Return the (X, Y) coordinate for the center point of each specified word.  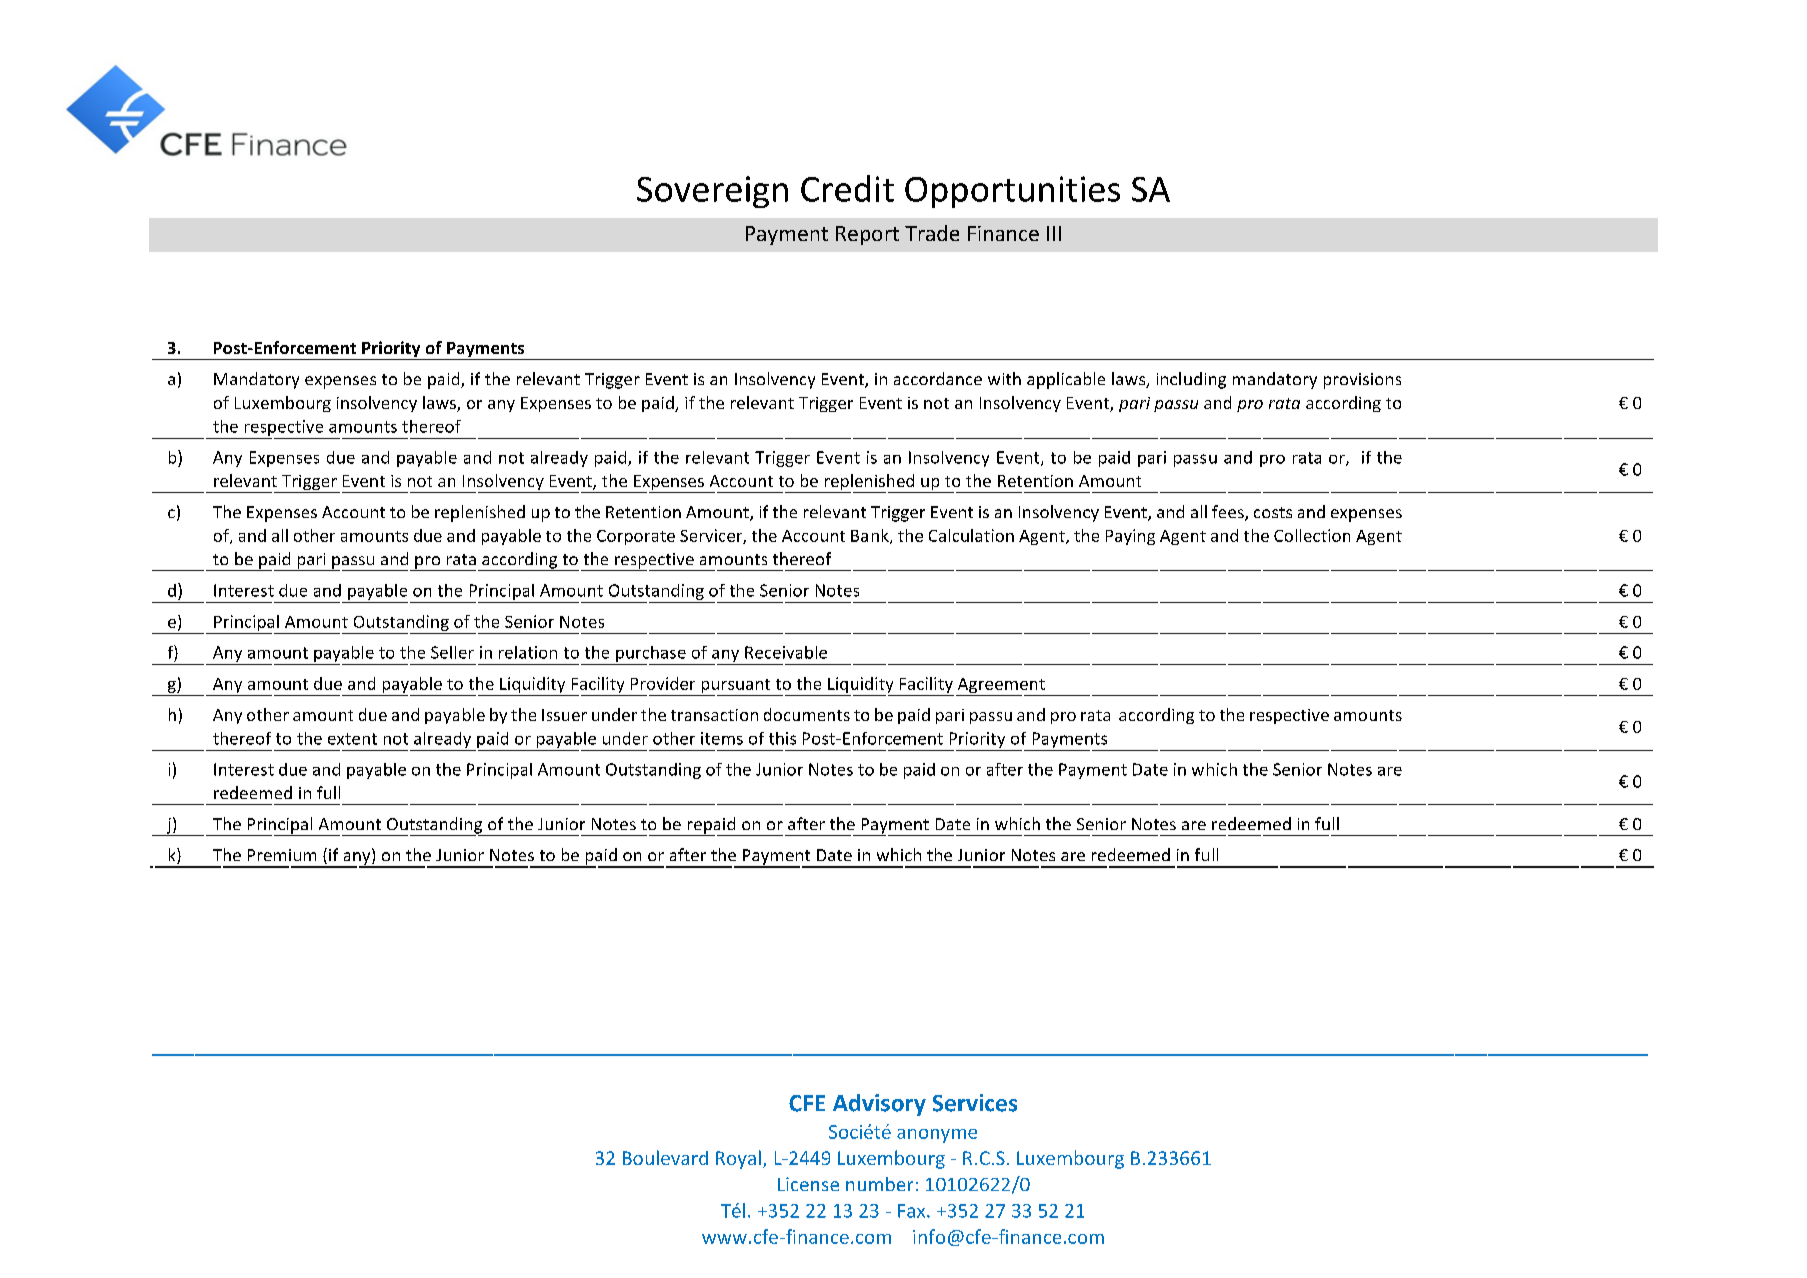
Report (867, 235)
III (1054, 233)
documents (807, 714)
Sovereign (712, 192)
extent (352, 739)
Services (975, 1103)
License (808, 1184)
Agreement (1001, 687)
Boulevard (665, 1157)
